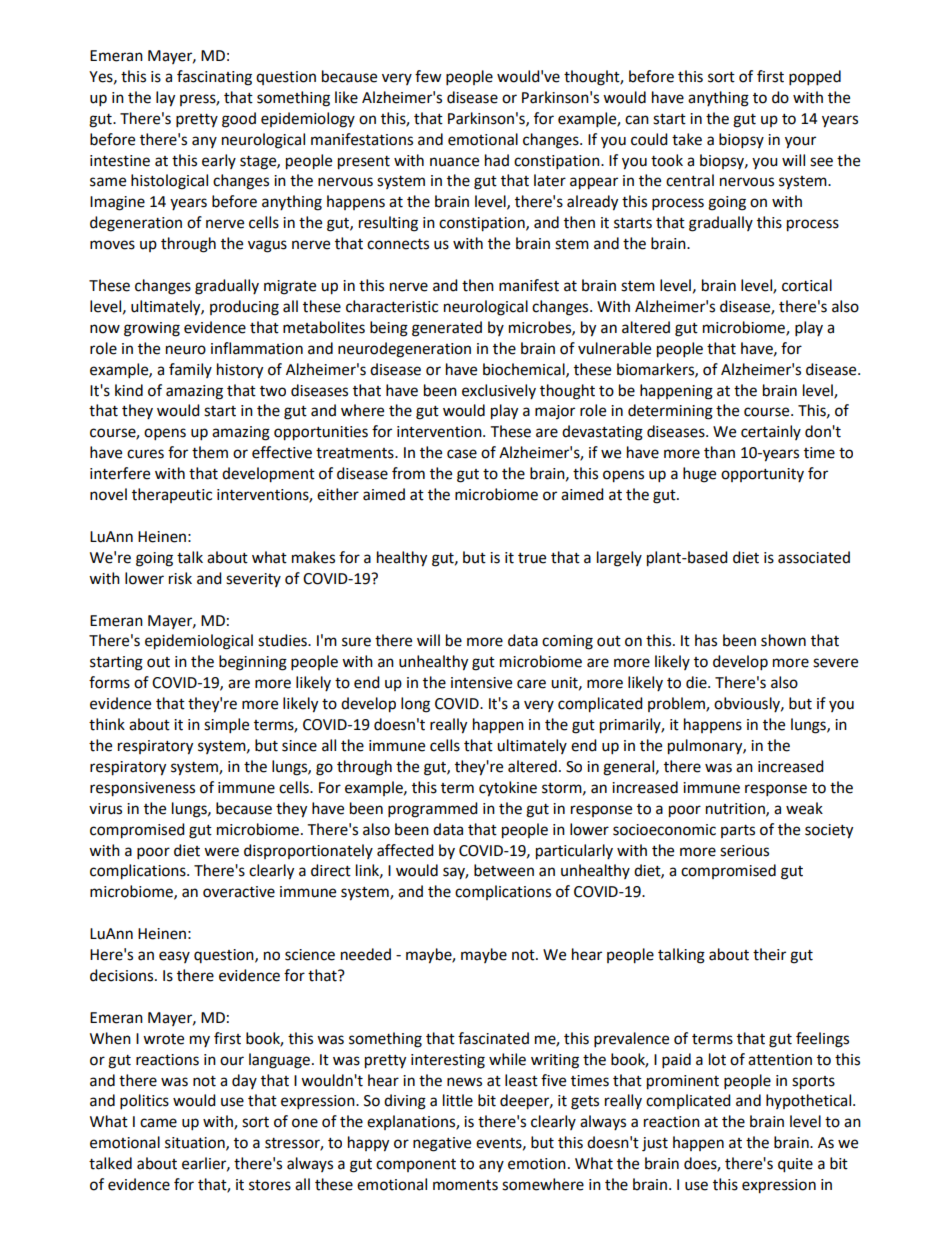 Image resolution: width=952 pixels, height=1233 pixels. Describe the element at coordinates (719, 452) in the screenshot. I see `than` at that location.
